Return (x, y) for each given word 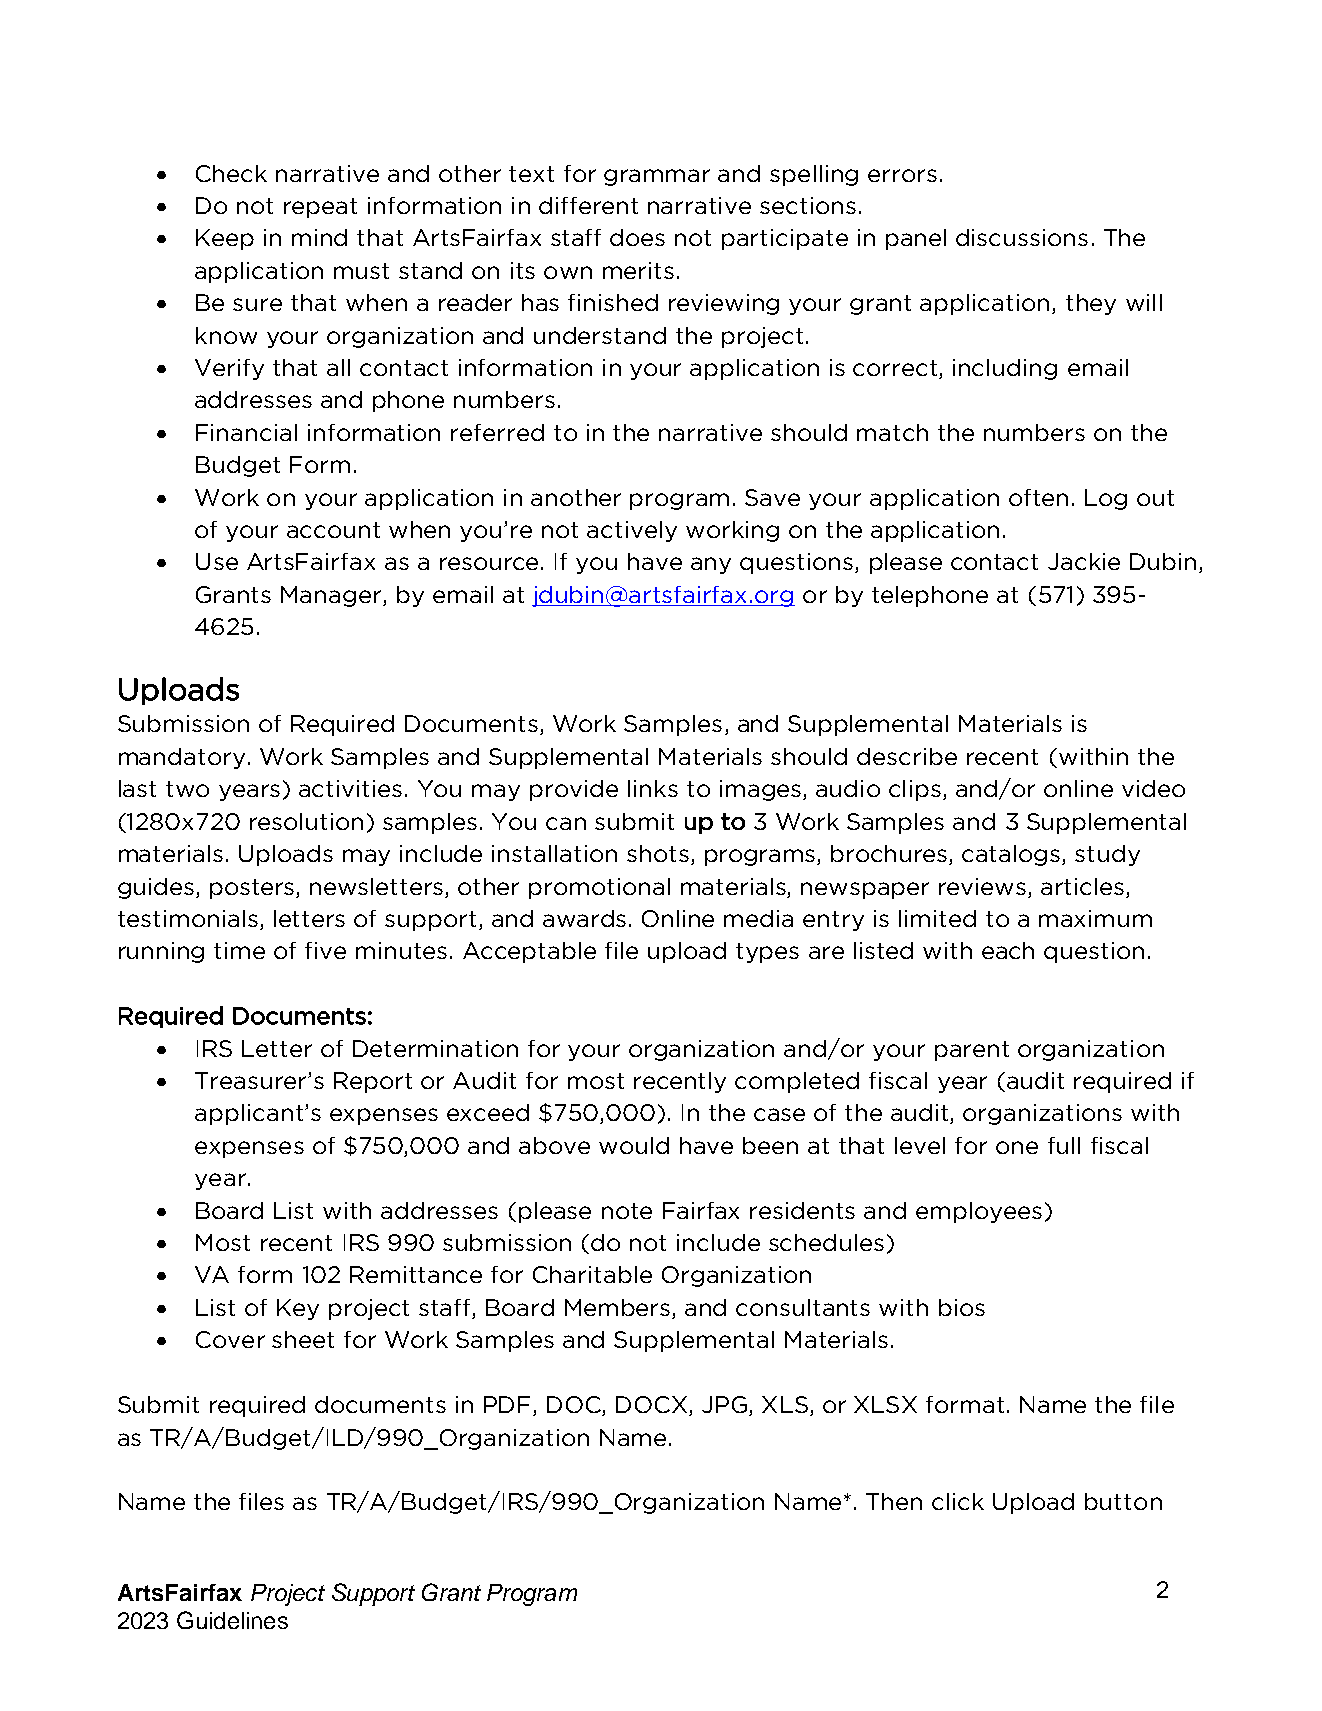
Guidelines (232, 1620)
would (634, 1145)
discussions (1022, 237)
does (637, 237)
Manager (332, 596)
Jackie (1084, 561)
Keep (225, 239)
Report (373, 1082)
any (711, 565)
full (1064, 1145)
